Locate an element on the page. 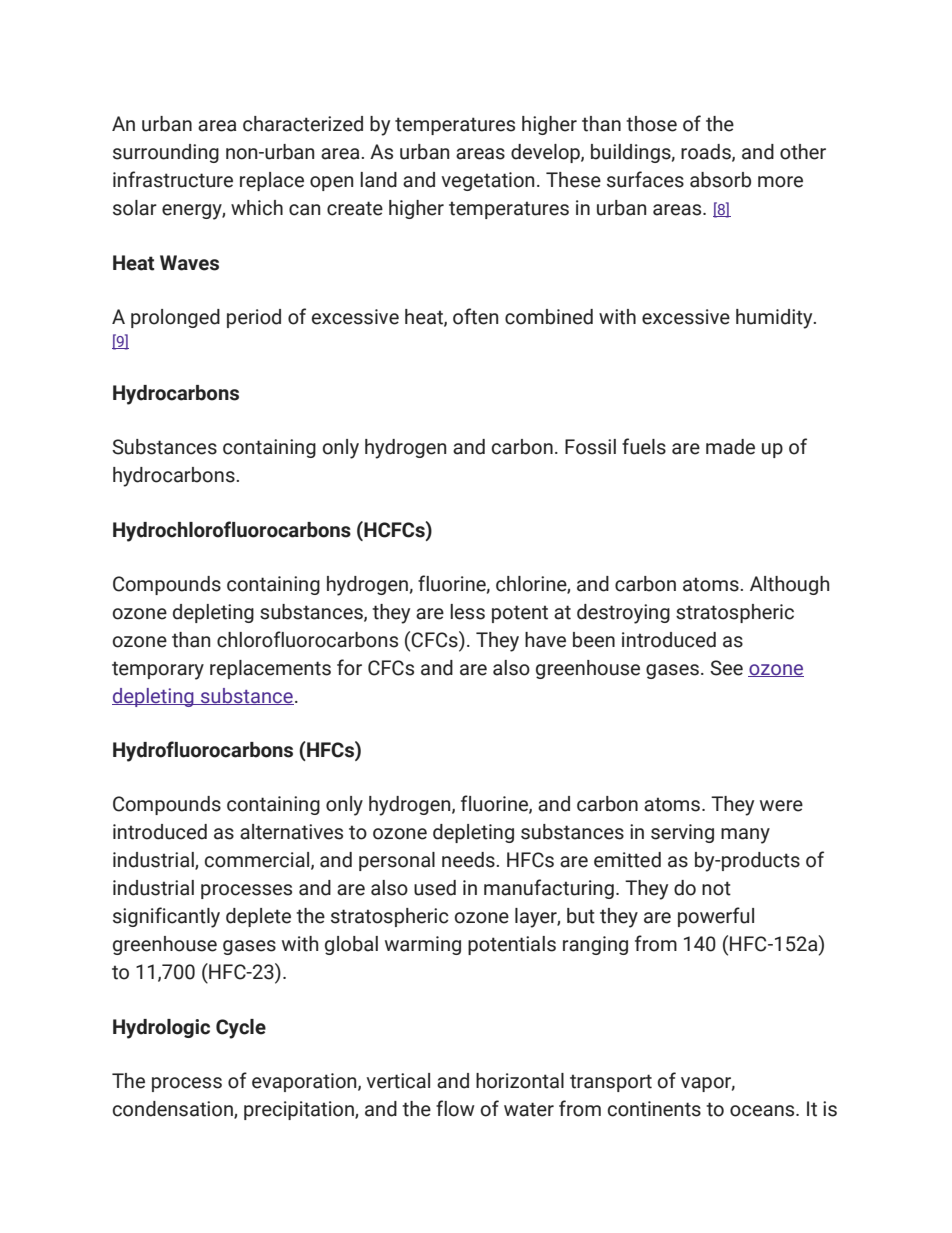 Image resolution: width=952 pixels, height=1233 pixels. period is located at coordinates (254, 318).
